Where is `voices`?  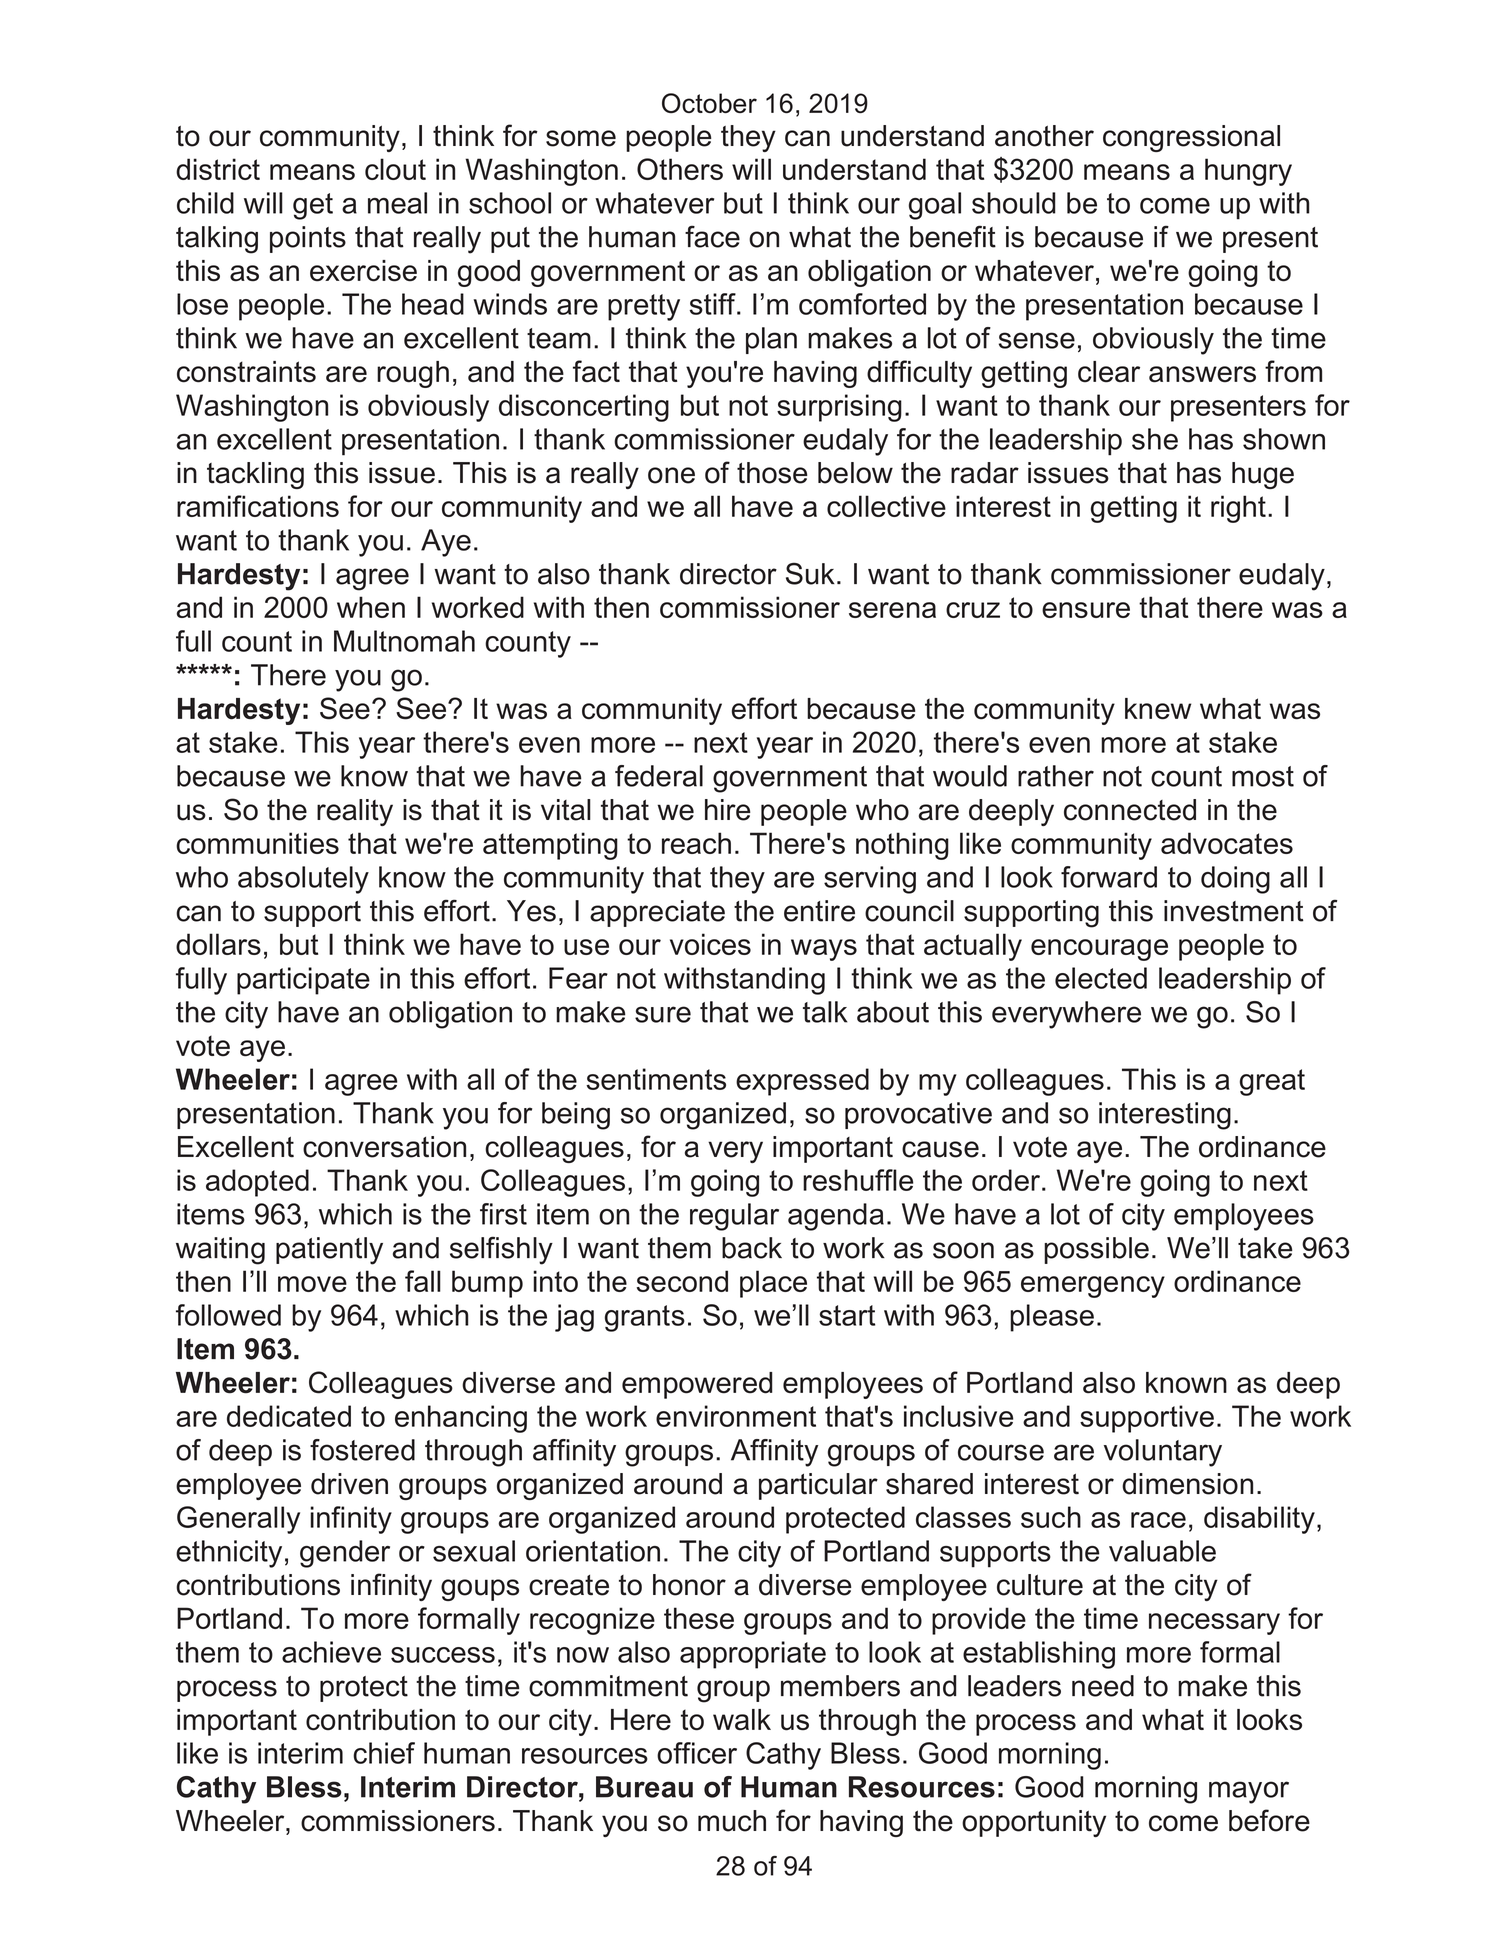 voices is located at coordinates (710, 944).
